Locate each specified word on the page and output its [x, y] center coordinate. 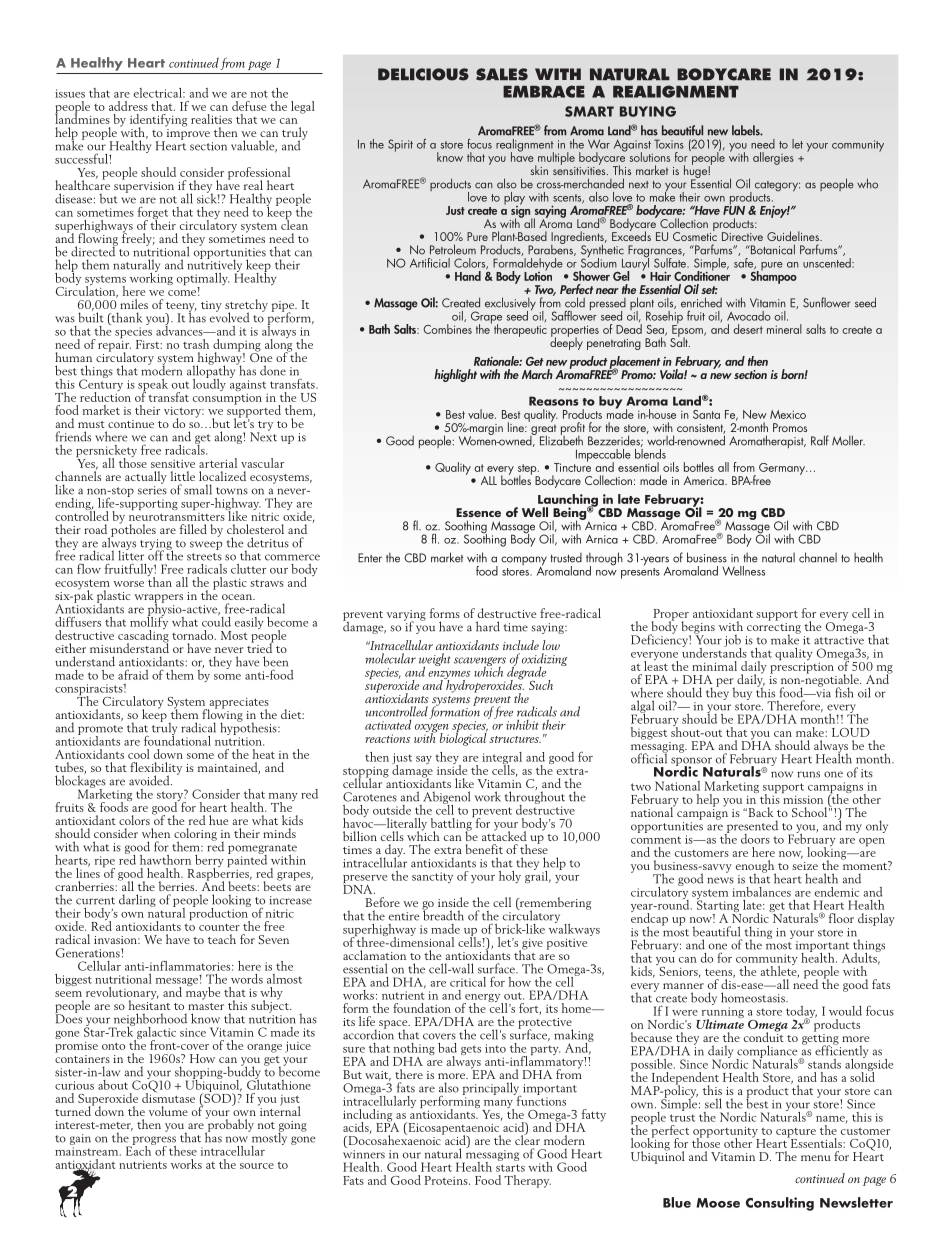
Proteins [447, 1180]
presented [751, 827]
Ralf [820, 440]
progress [153, 1142]
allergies [773, 158]
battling [452, 824]
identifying [158, 121]
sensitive [173, 463]
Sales [502, 74]
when [156, 833]
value [482, 414]
